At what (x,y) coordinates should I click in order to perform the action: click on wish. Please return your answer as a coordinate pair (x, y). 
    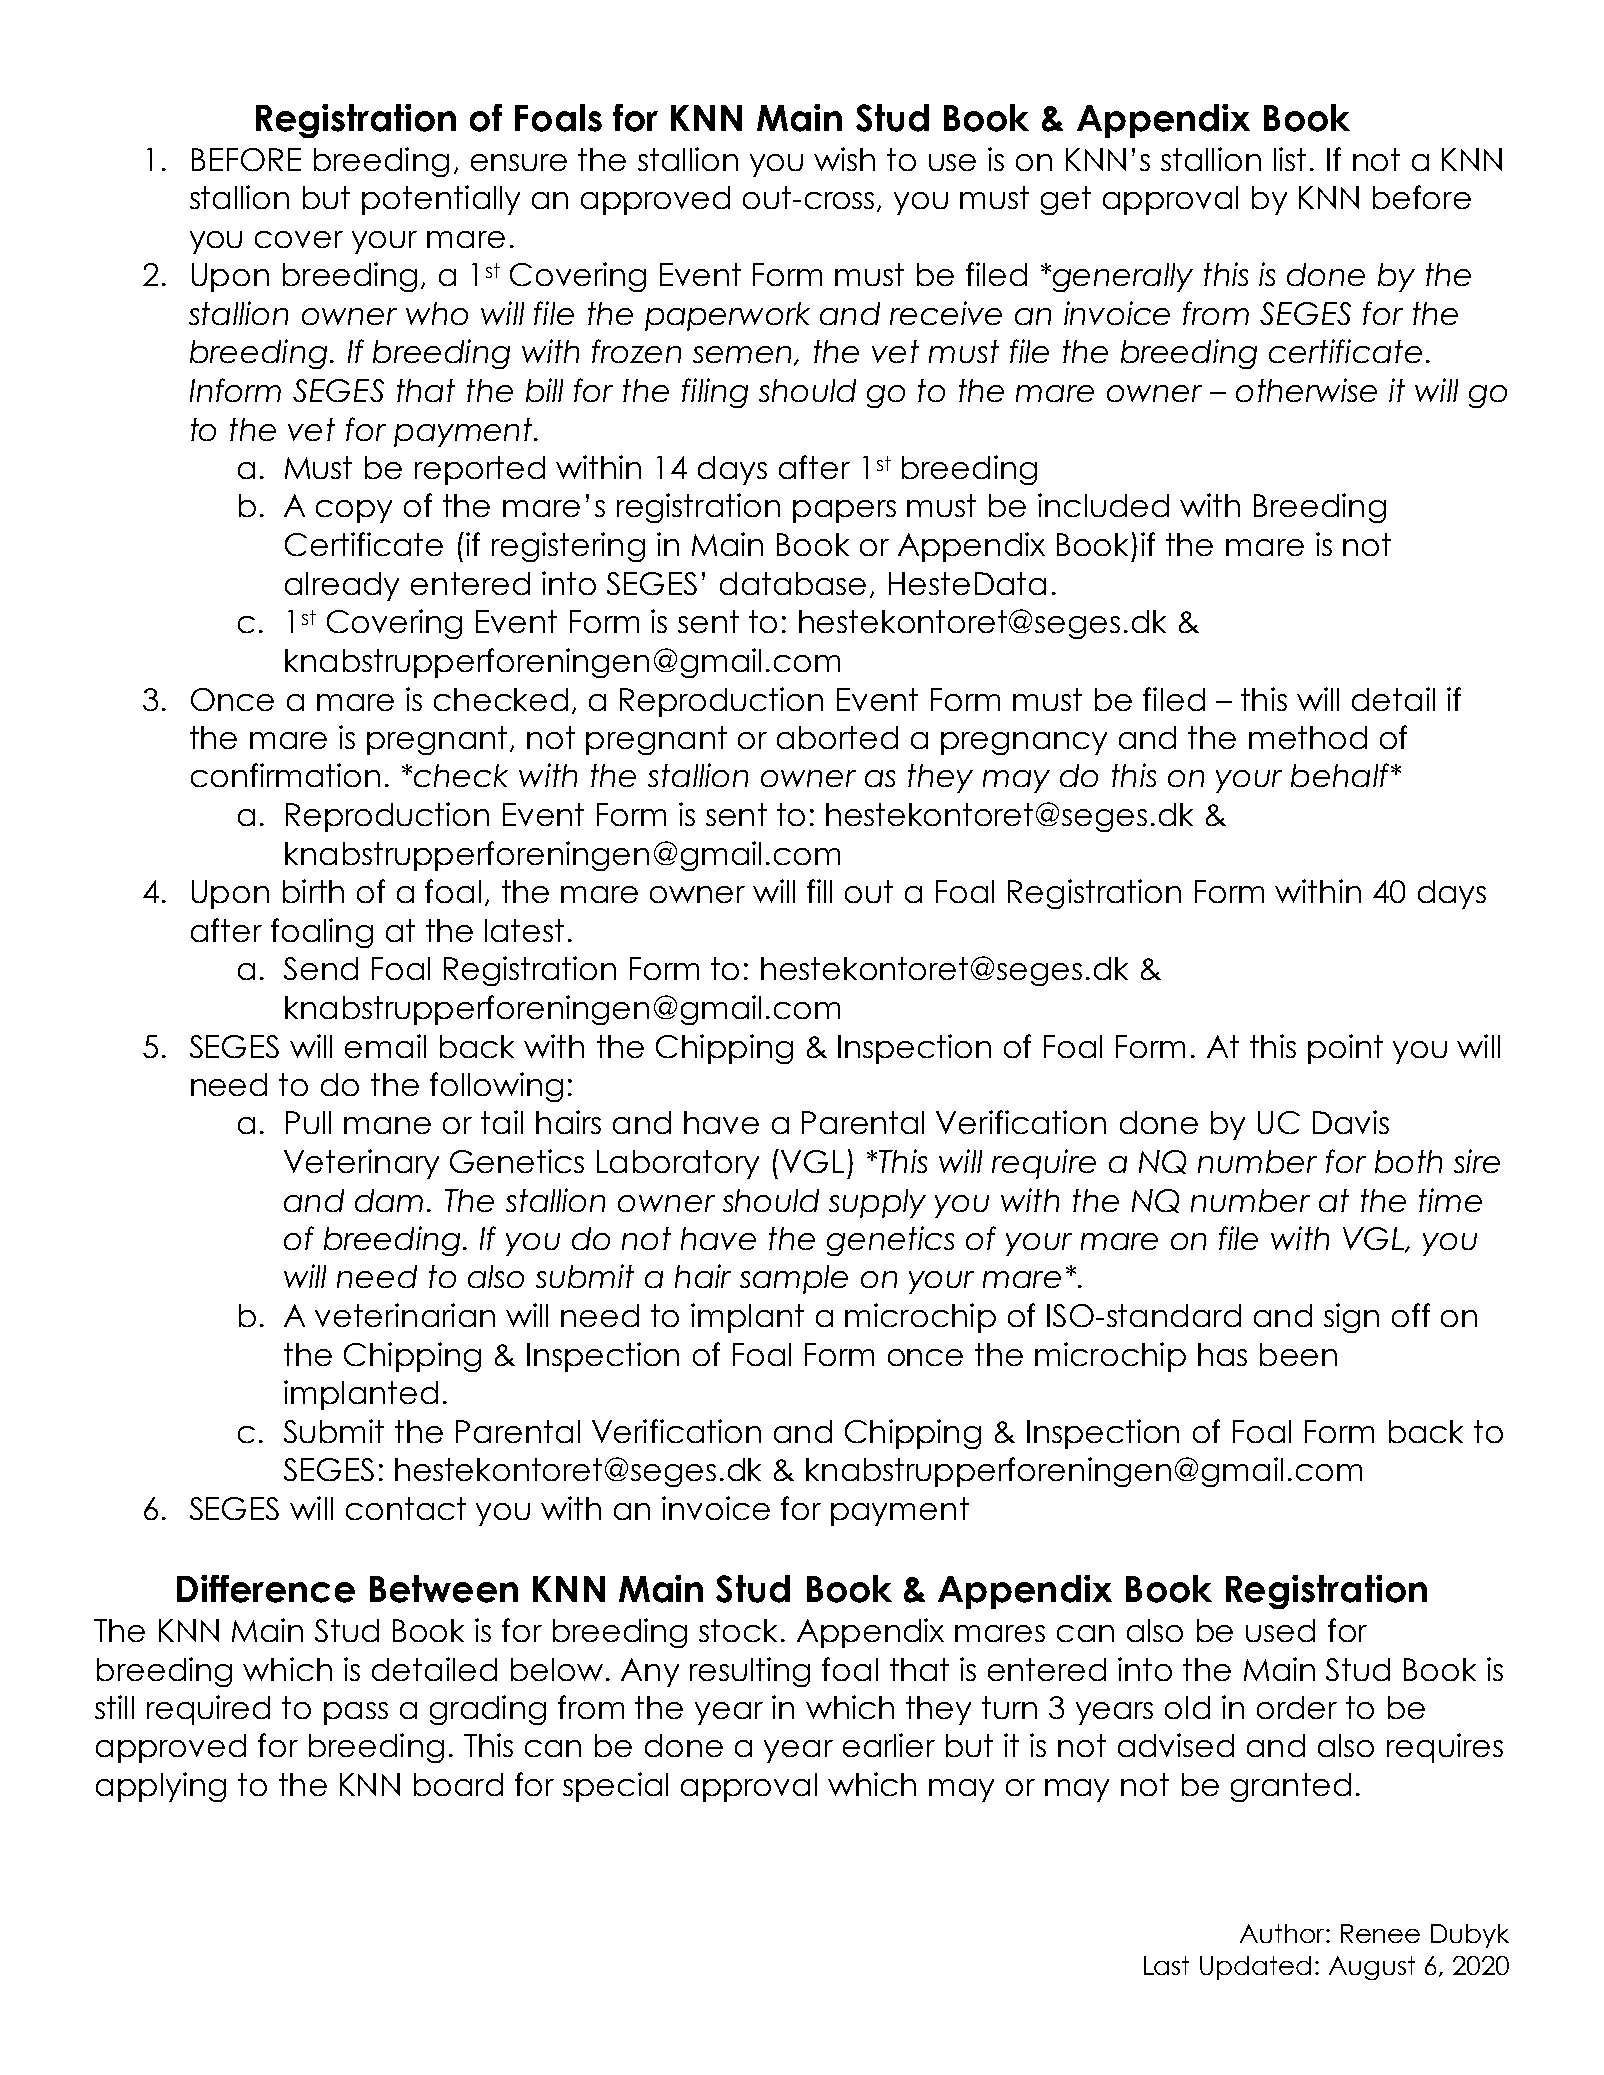
    Looking at the image, I should click on (844, 159).
